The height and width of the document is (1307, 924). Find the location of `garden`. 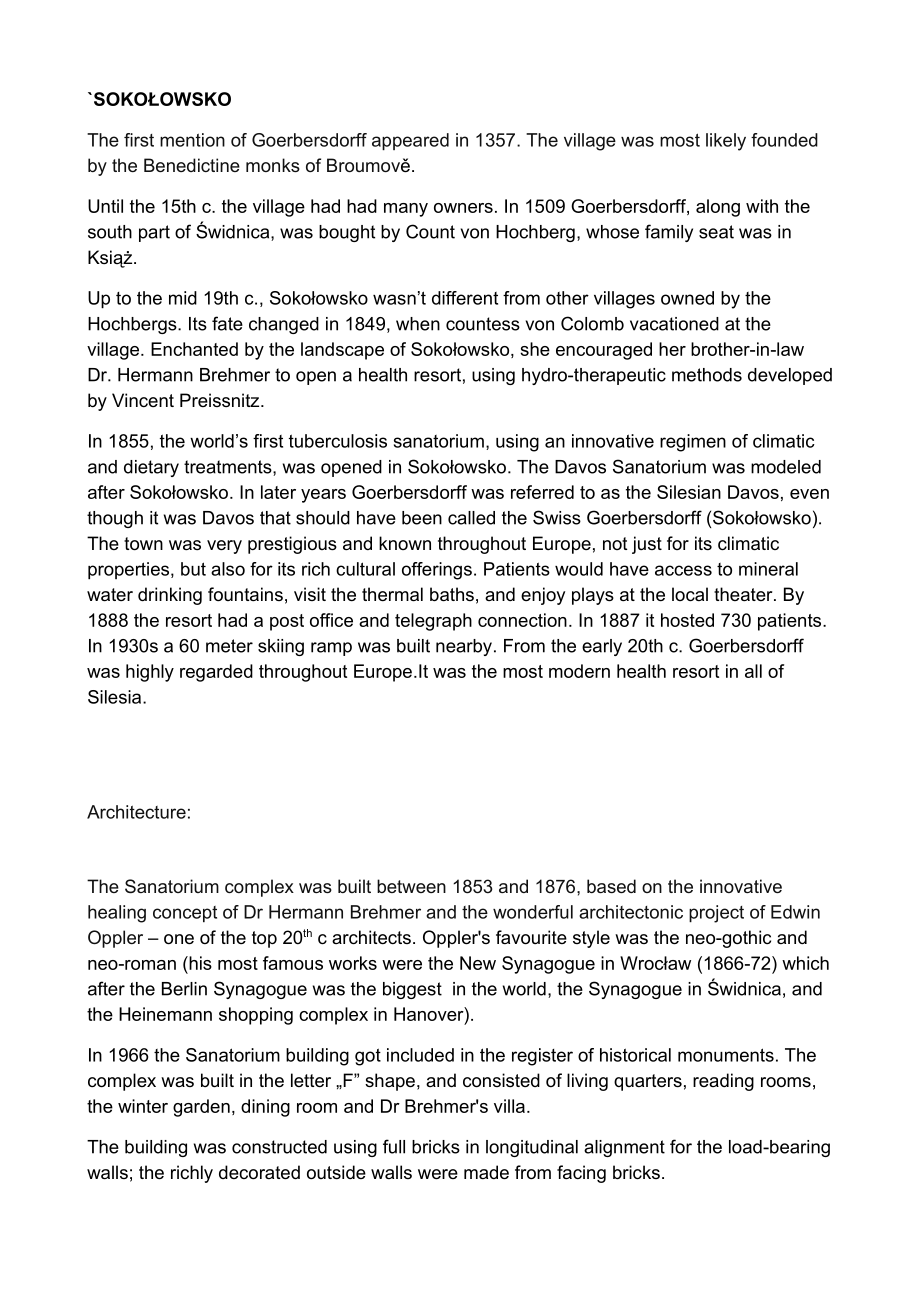

garden is located at coordinates (201, 1108).
